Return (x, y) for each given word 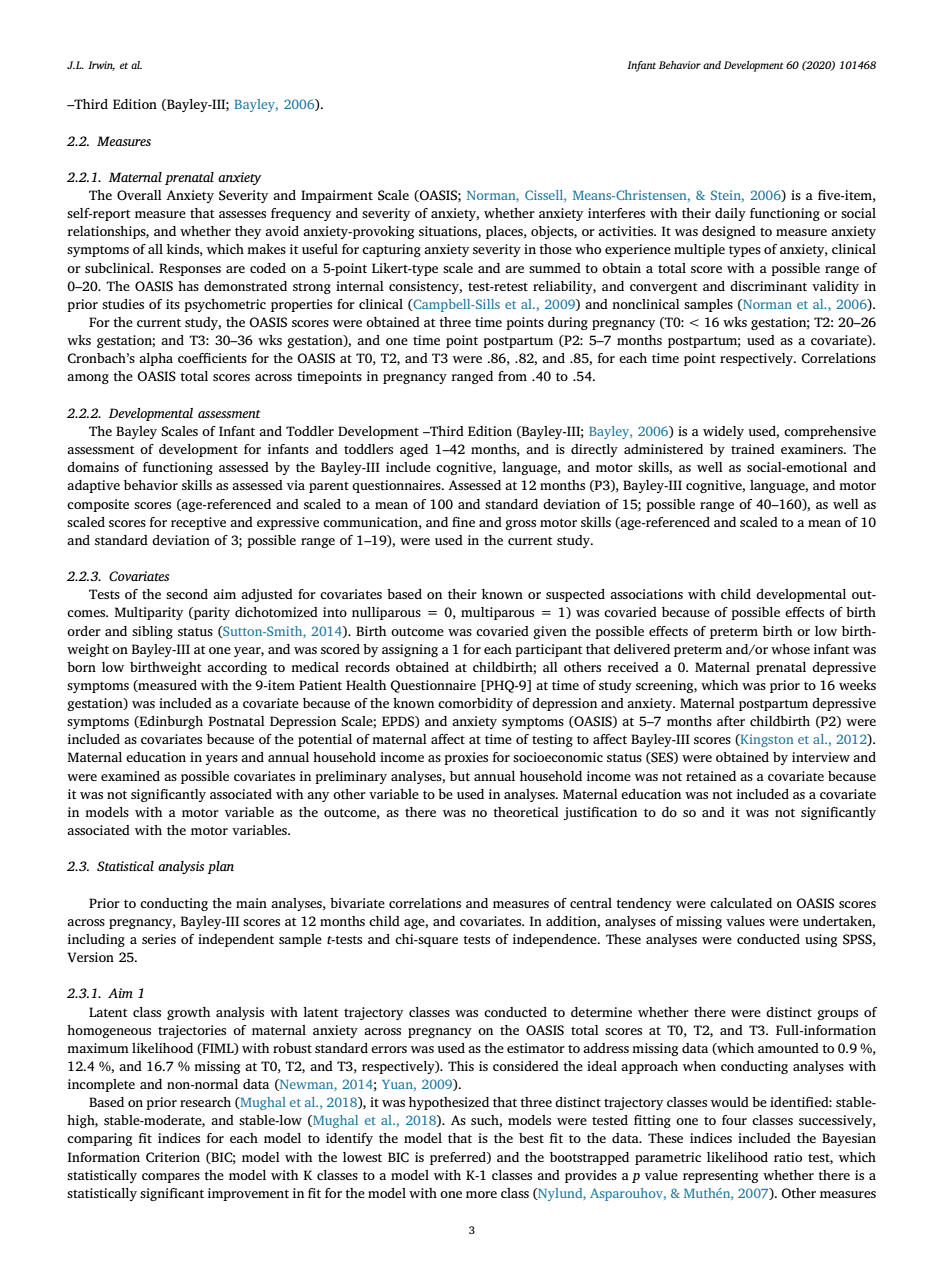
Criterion (173, 1157)
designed (729, 232)
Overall (139, 195)
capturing (391, 250)
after (731, 721)
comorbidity (475, 704)
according (237, 668)
